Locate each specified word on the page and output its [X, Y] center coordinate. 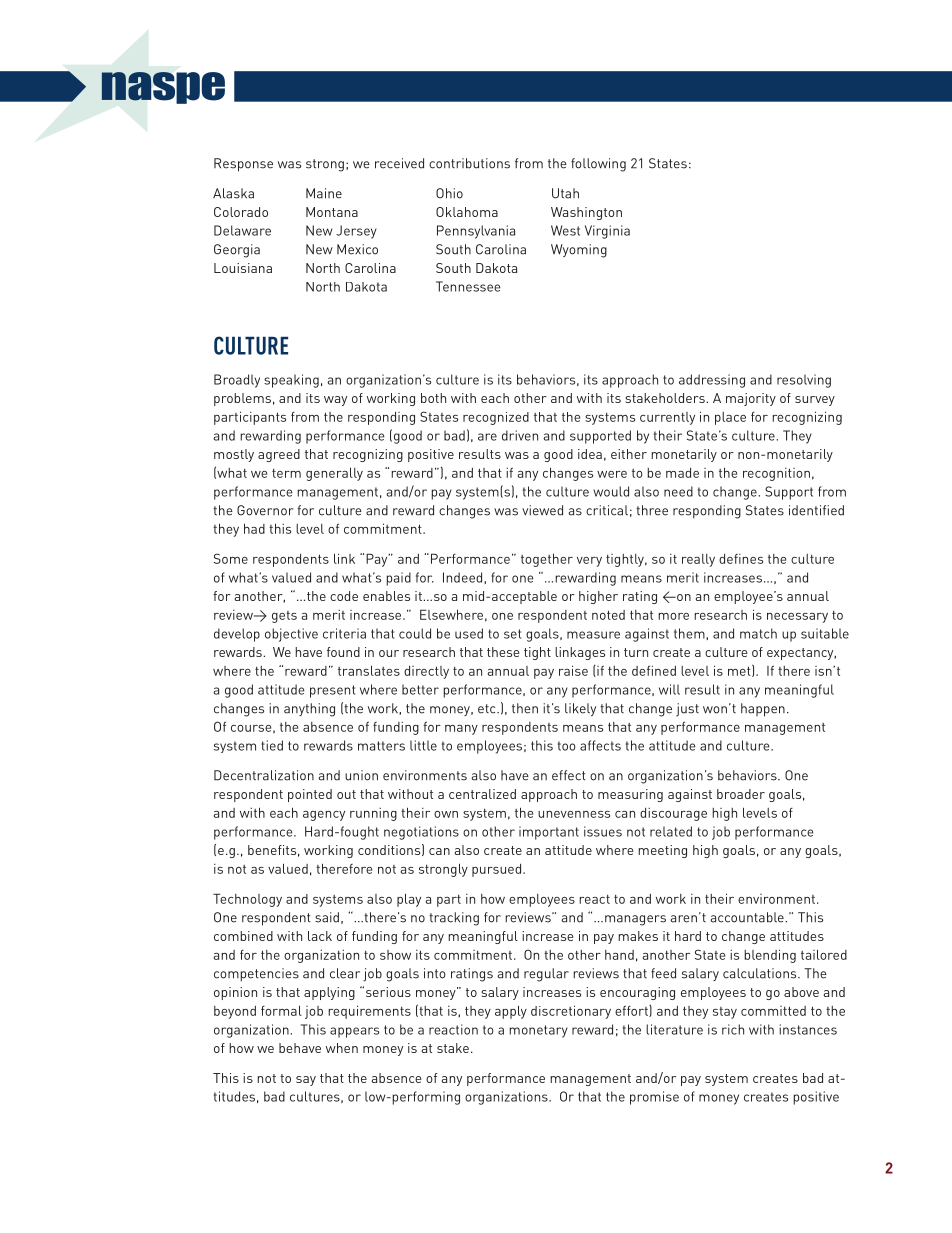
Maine [324, 193]
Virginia [607, 232]
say [306, 1081]
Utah [565, 193]
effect [569, 775]
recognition [776, 474]
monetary [538, 1031]
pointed [310, 795]
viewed [542, 510]
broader [741, 794]
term [286, 473]
